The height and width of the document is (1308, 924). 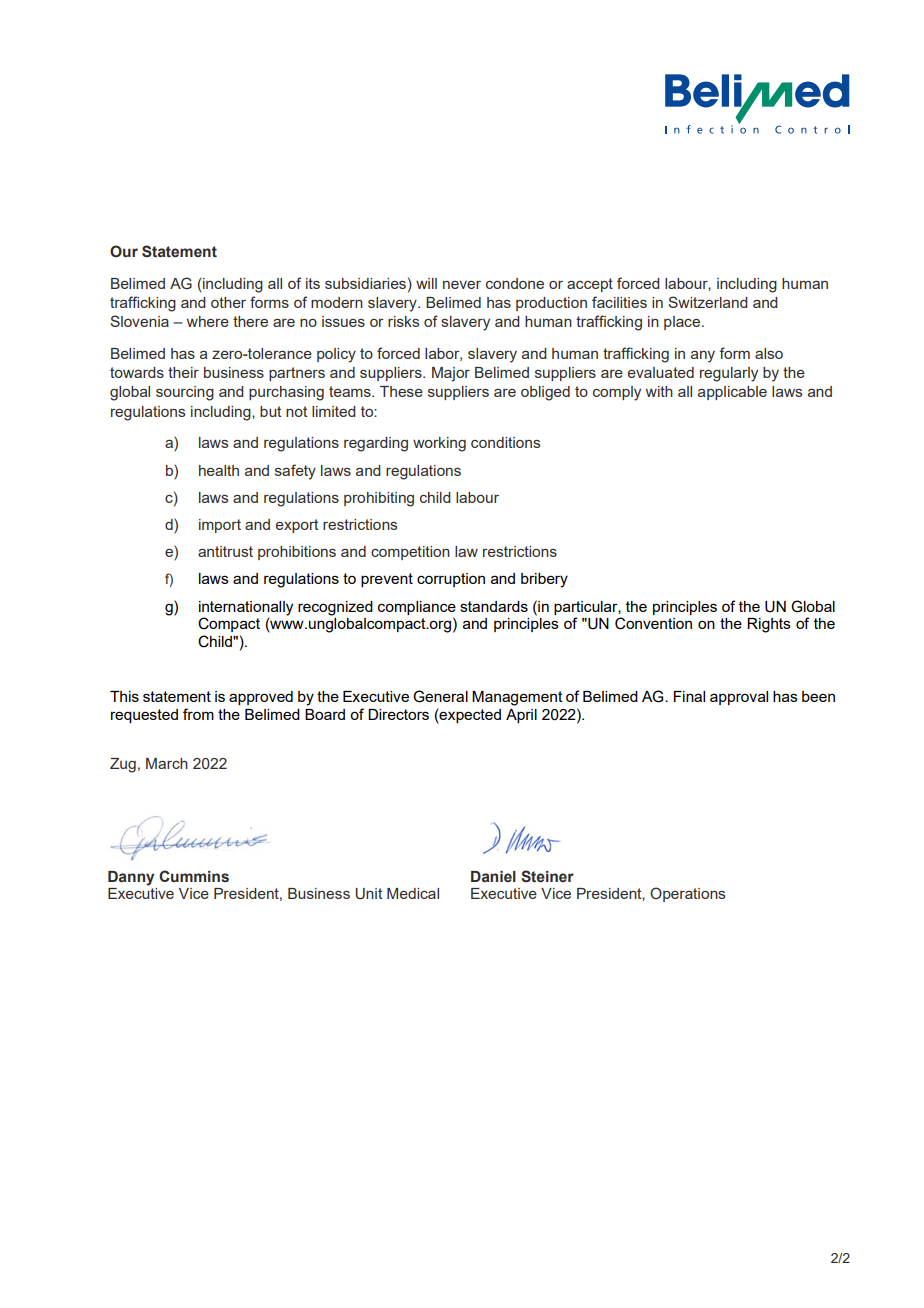 I want to click on Rights, so click(x=769, y=625).
